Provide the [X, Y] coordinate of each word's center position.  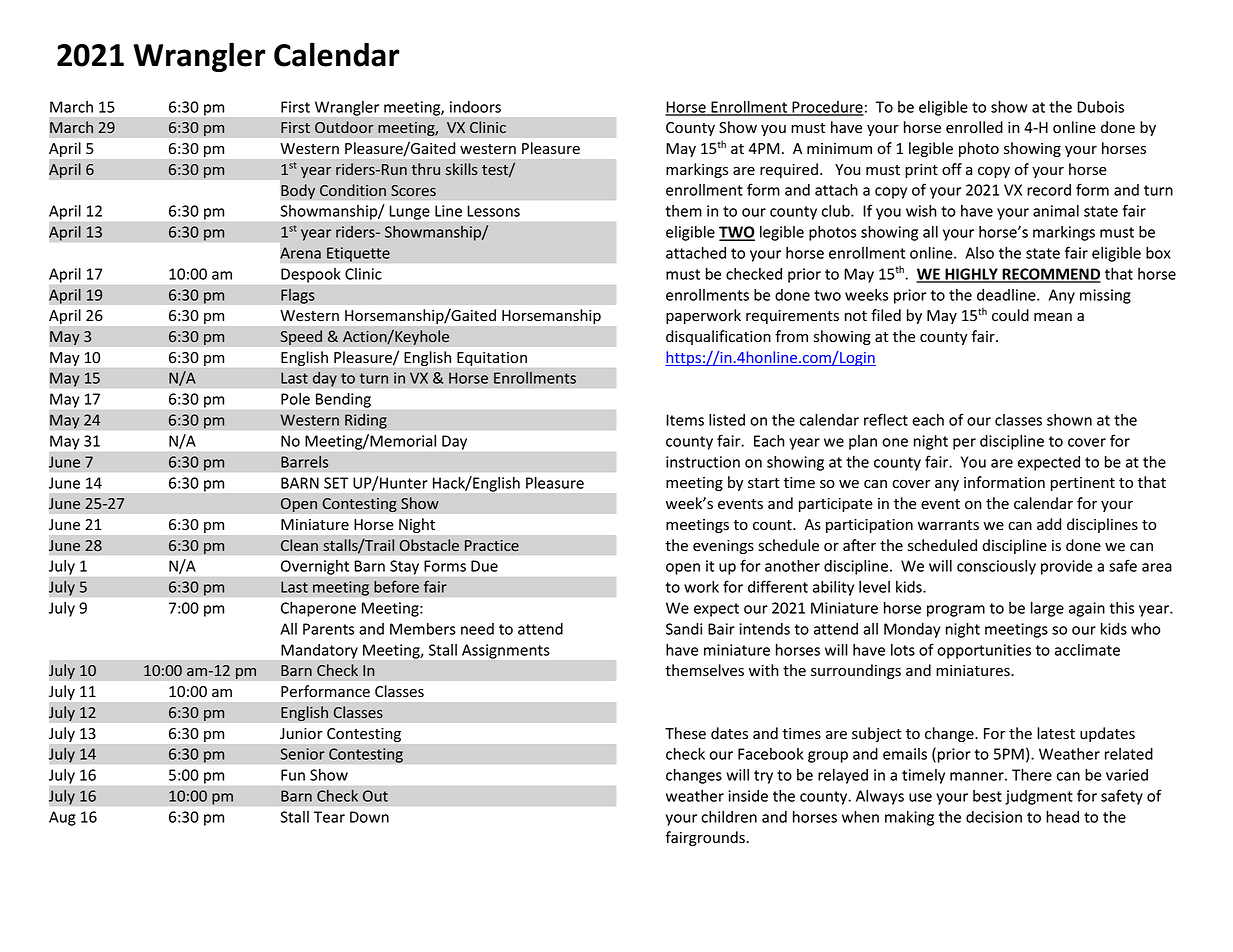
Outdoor [344, 127]
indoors [475, 107]
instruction [703, 462]
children [729, 817]
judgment [1039, 797]
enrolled [974, 127]
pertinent [1083, 484]
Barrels [304, 462]
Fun [293, 775]
